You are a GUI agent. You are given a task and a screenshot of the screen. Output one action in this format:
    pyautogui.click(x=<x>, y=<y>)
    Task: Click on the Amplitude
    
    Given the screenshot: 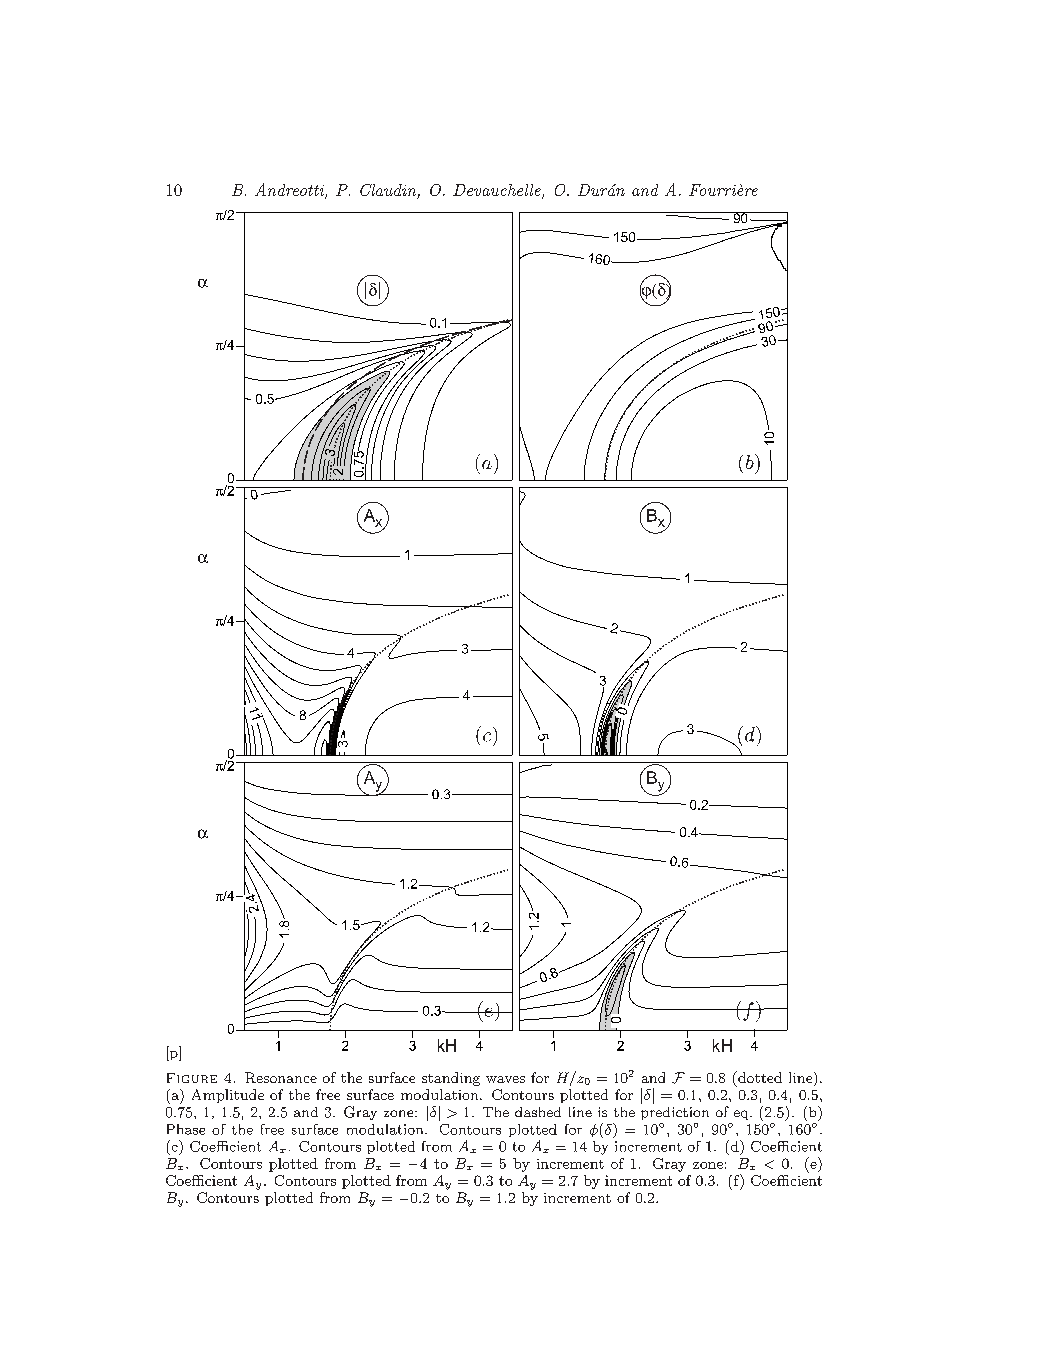 What is the action you would take?
    pyautogui.click(x=228, y=1096)
